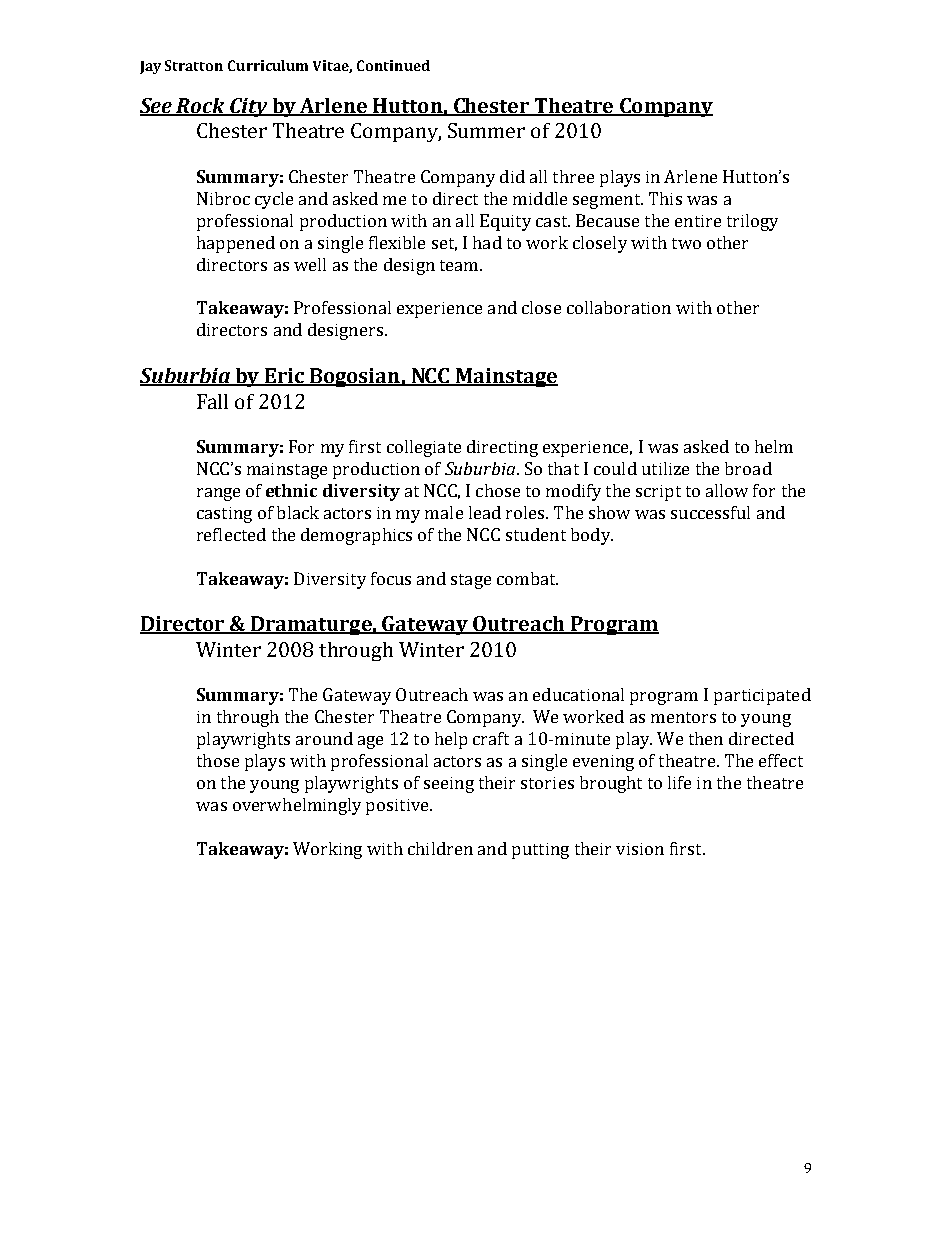 The height and width of the page is (1233, 952). I want to click on This, so click(665, 198).
